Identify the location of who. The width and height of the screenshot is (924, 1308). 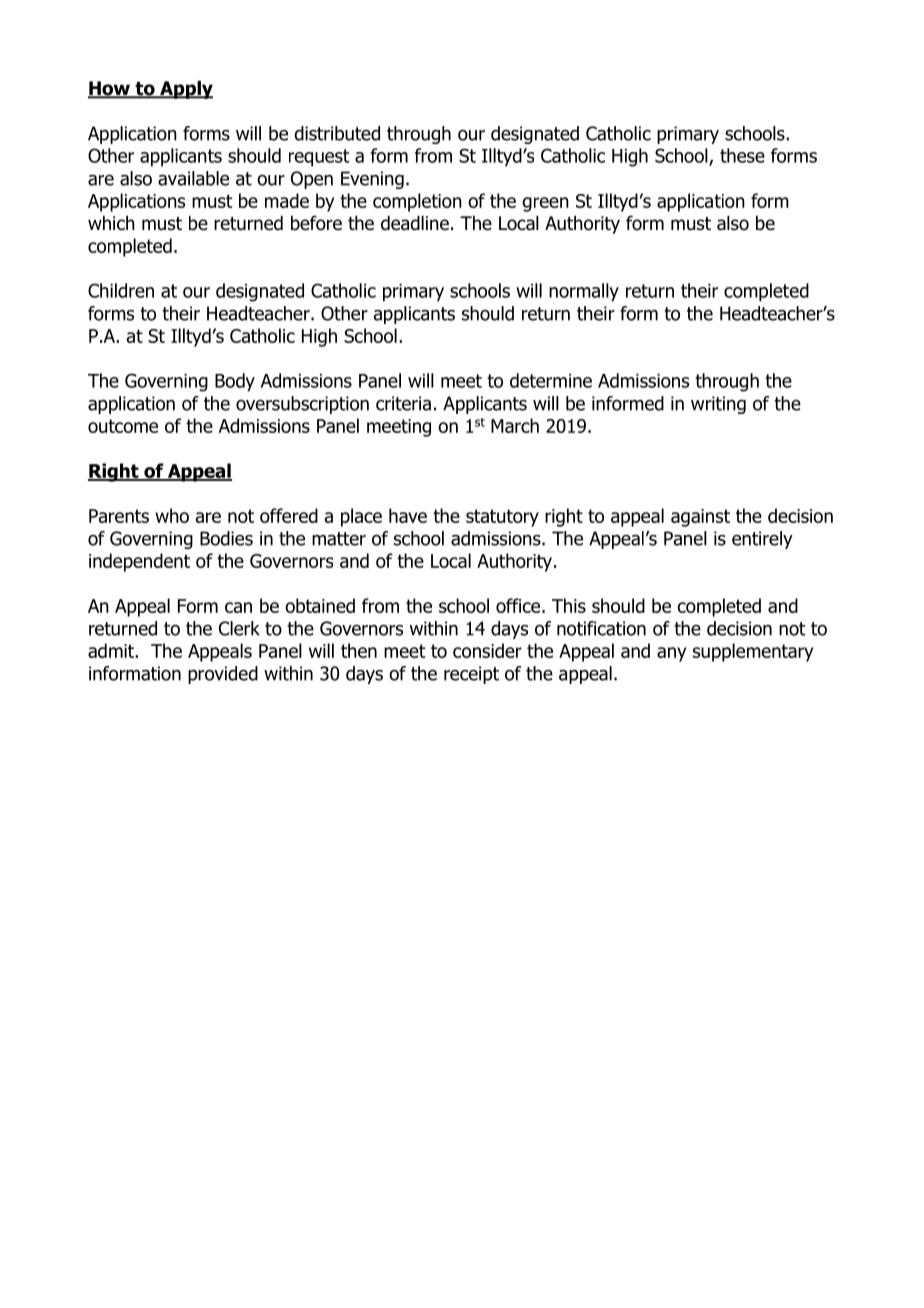
(172, 515).
